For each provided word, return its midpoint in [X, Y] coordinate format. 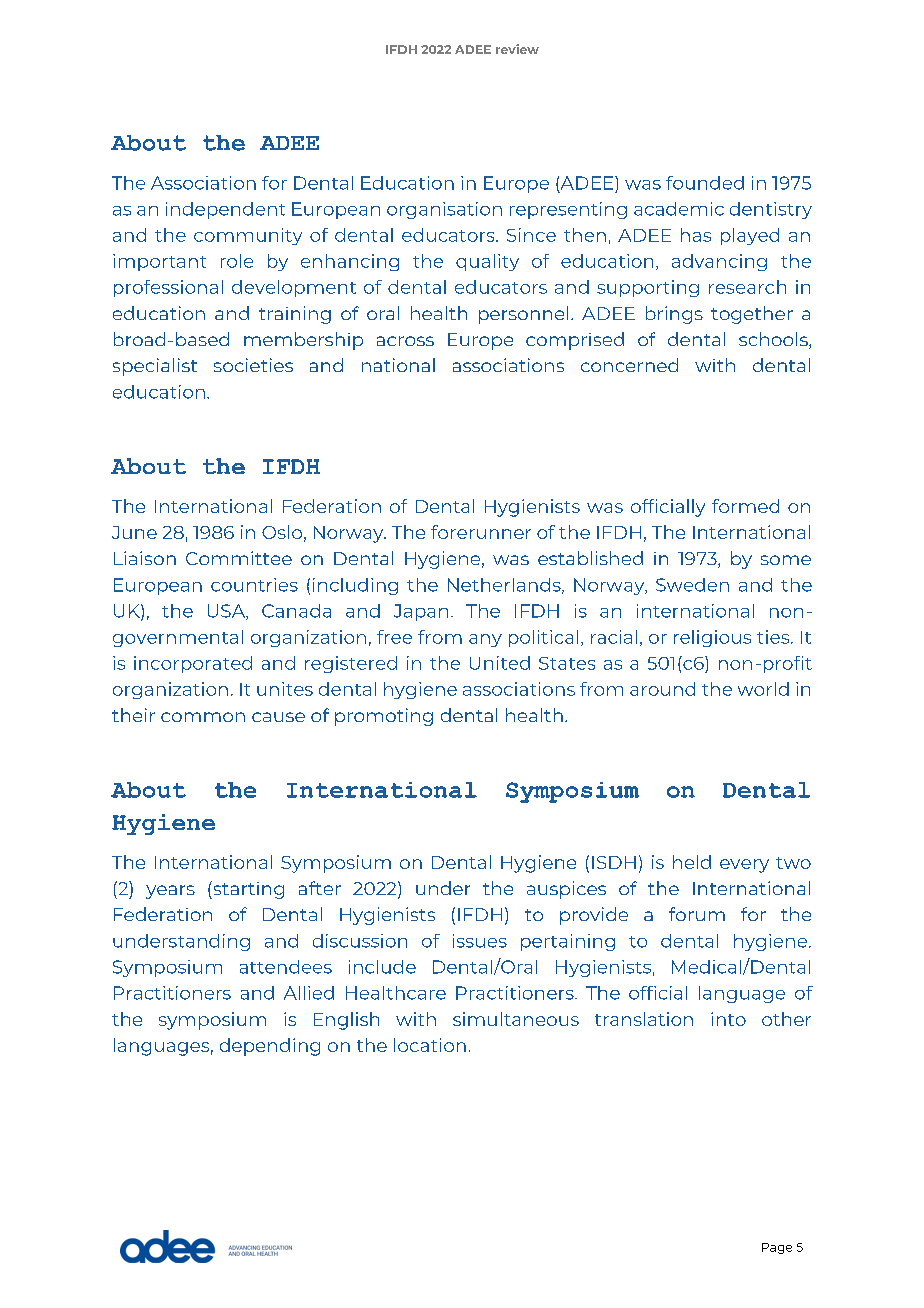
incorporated [193, 664]
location [430, 1045]
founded [705, 183]
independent [225, 210]
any [485, 640]
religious [712, 638]
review [517, 49]
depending [270, 1047]
